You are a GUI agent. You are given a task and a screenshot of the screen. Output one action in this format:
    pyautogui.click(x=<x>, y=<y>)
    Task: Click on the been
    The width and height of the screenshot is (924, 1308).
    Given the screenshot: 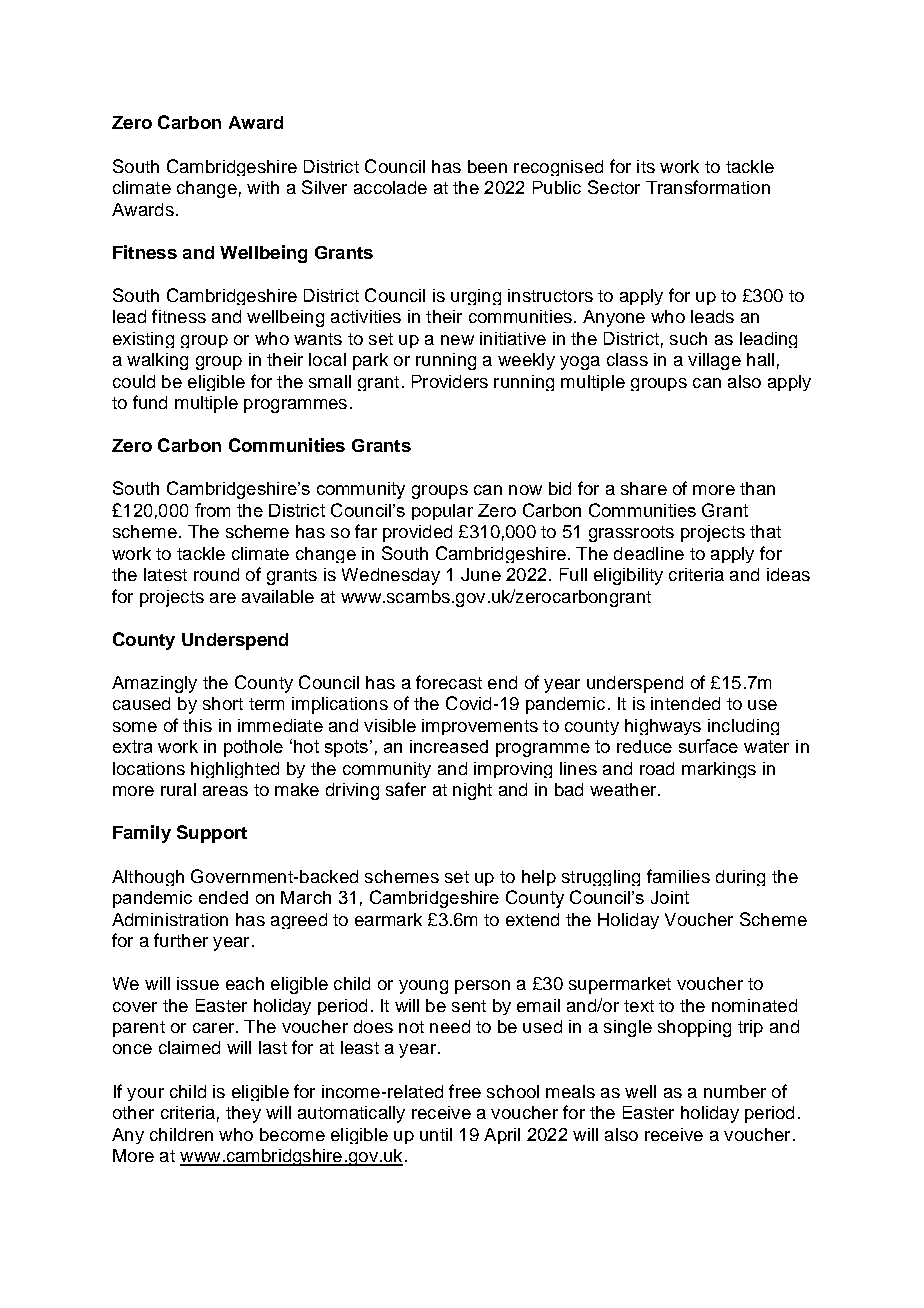 What is the action you would take?
    pyautogui.click(x=487, y=166)
